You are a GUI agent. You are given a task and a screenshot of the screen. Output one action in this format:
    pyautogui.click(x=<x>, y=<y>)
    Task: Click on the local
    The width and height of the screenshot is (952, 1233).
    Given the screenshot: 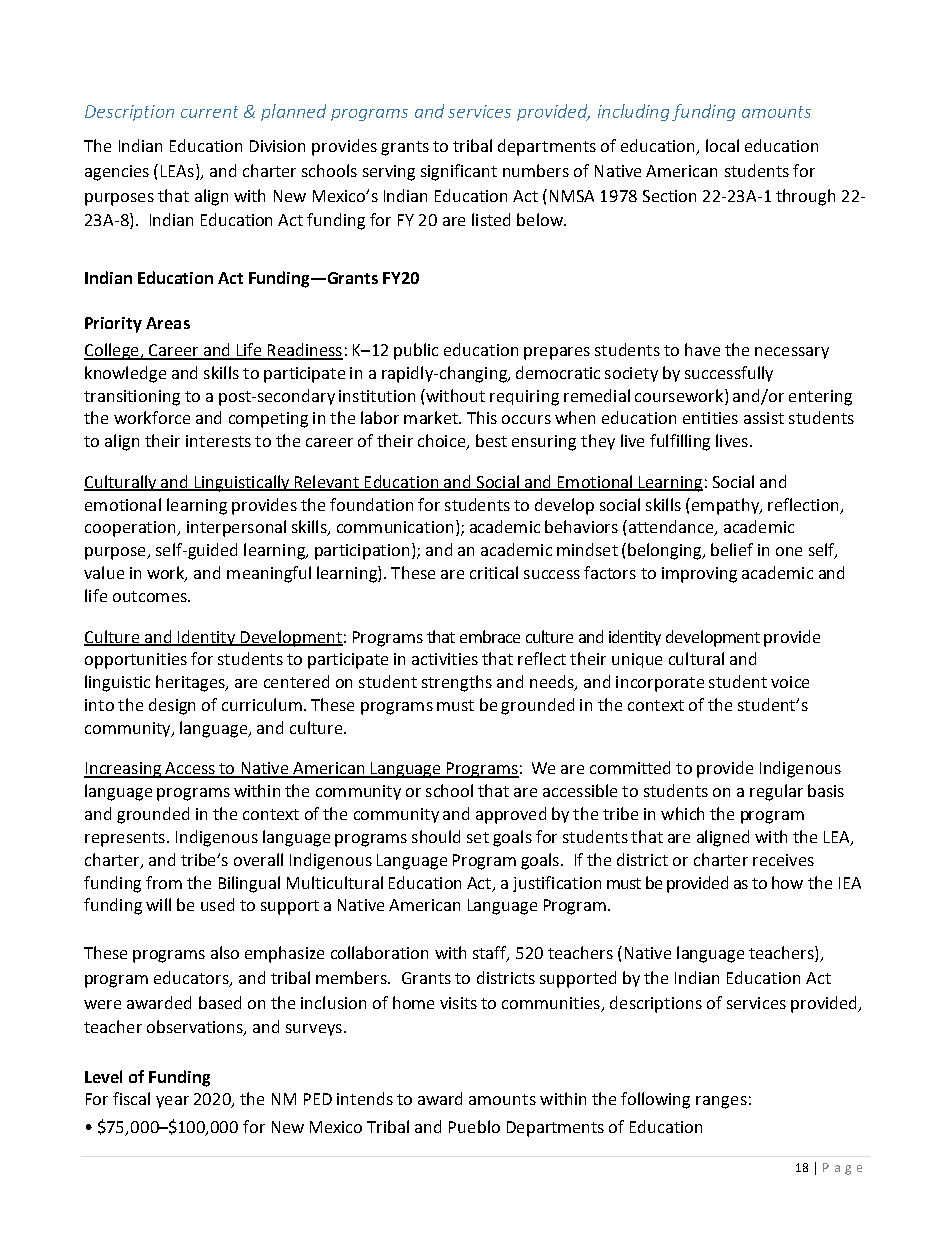 What is the action you would take?
    pyautogui.click(x=722, y=145)
